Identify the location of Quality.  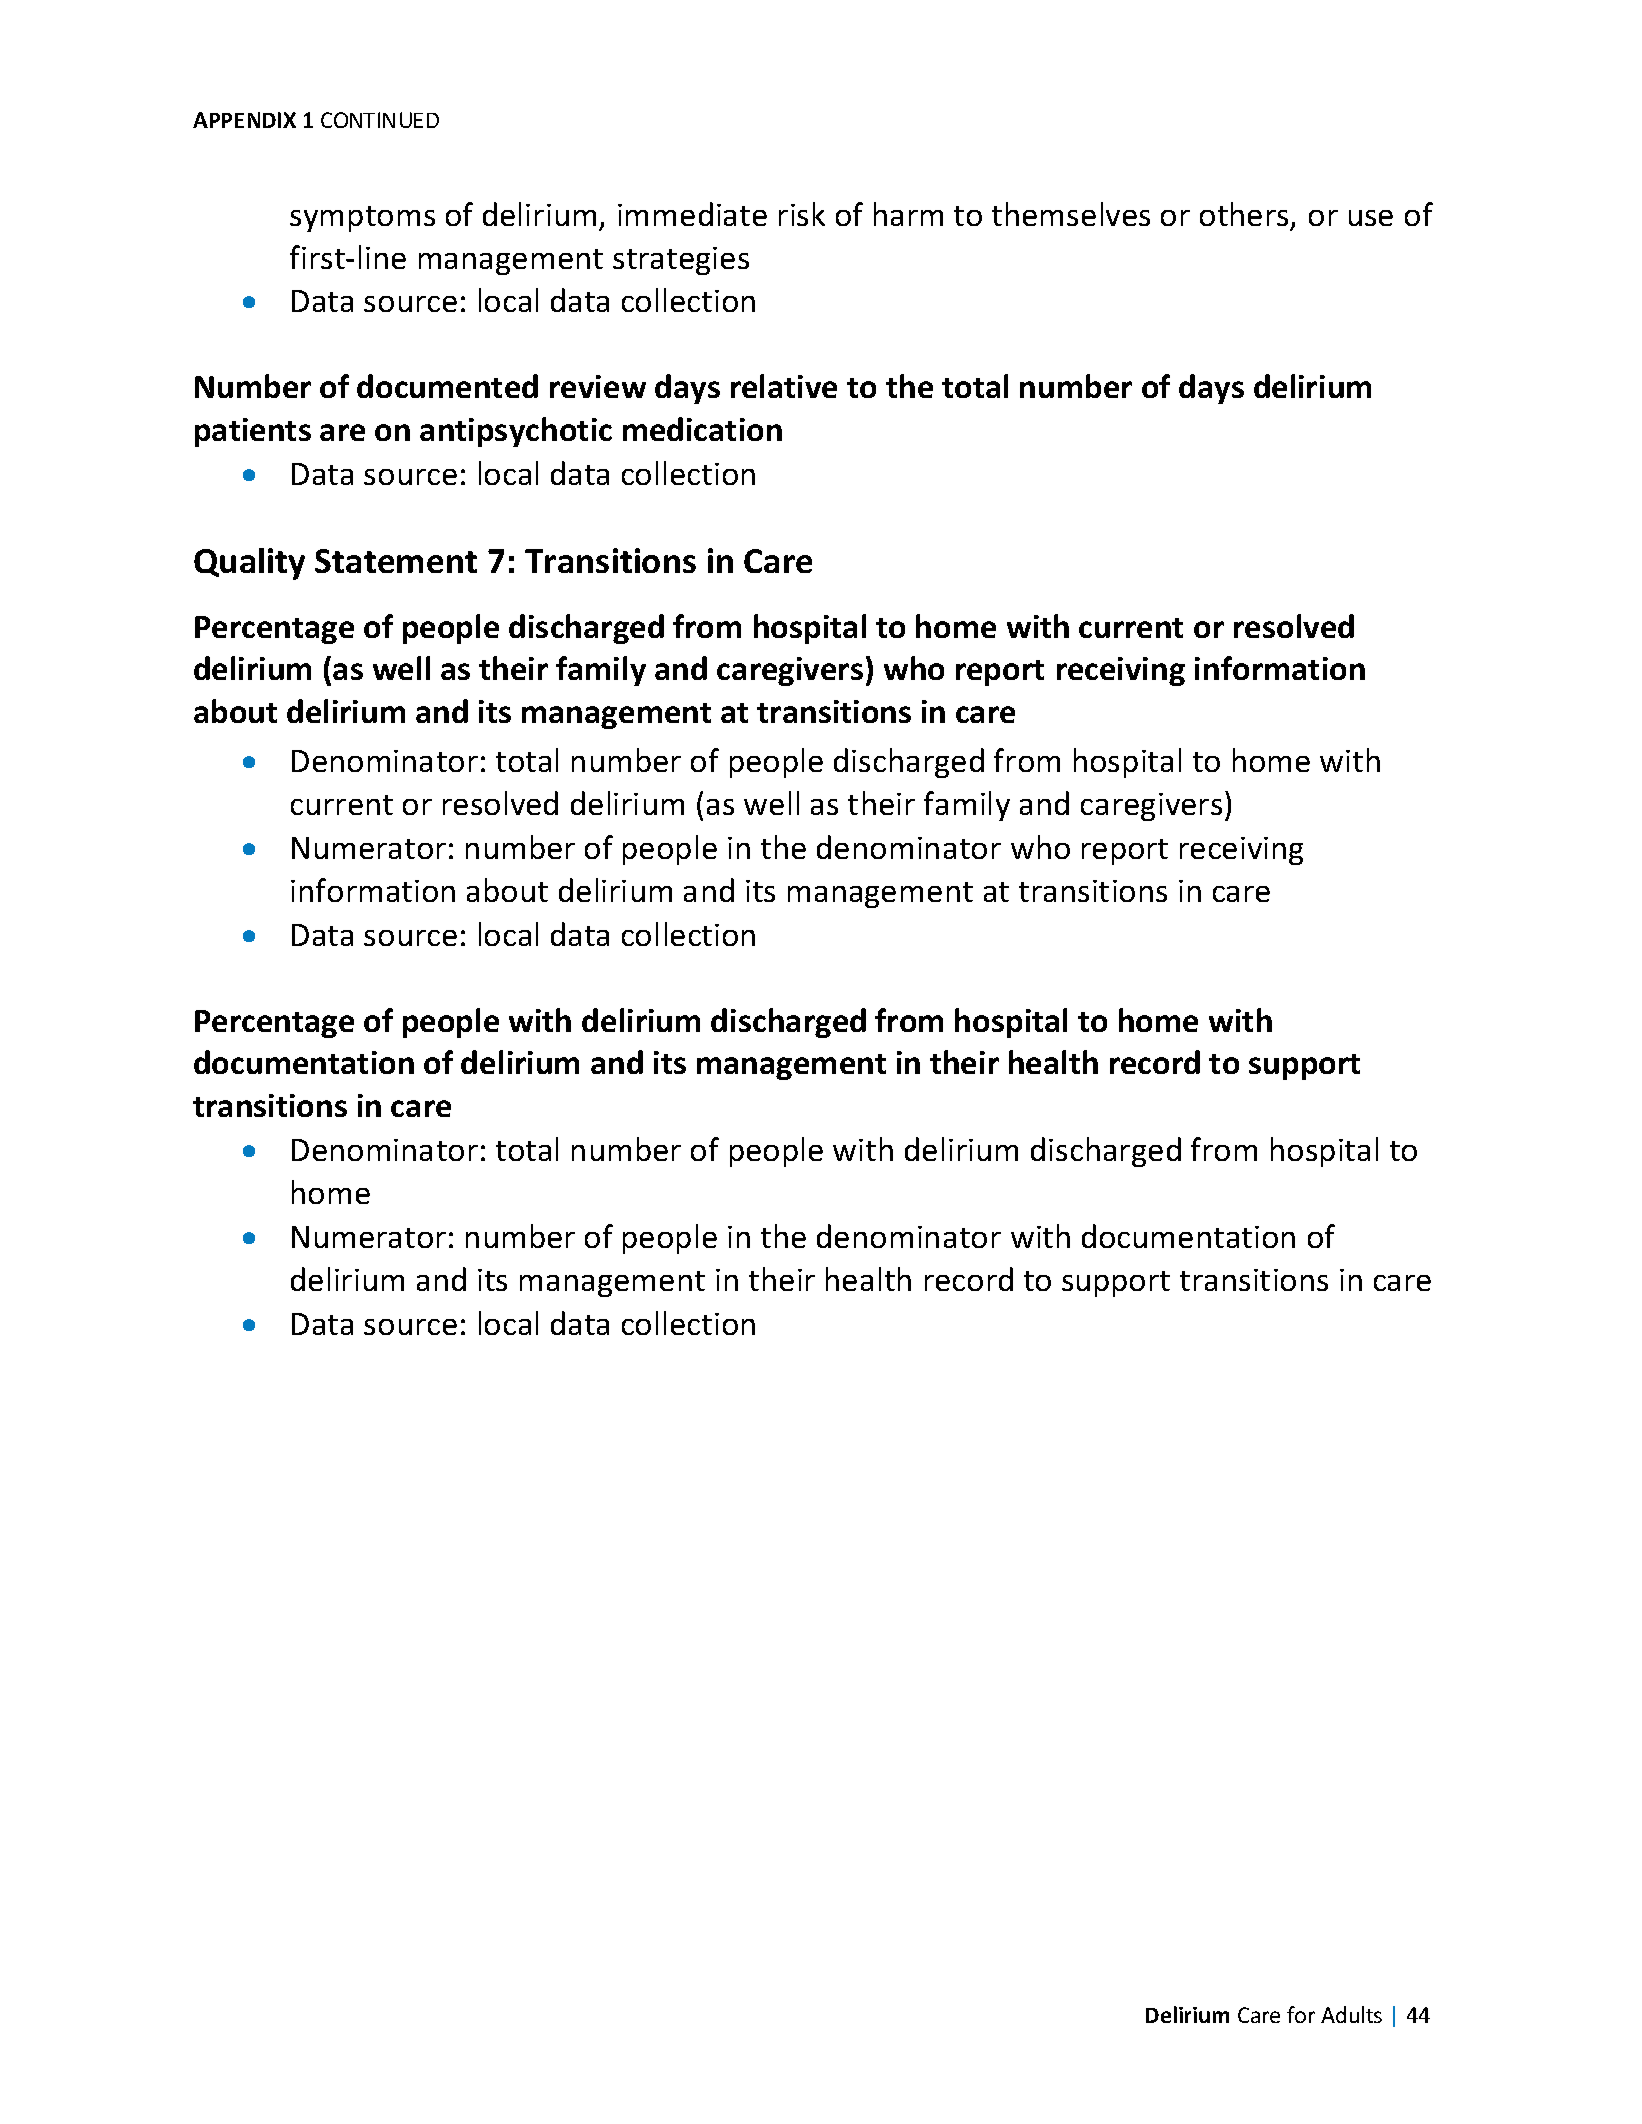
(249, 564).
